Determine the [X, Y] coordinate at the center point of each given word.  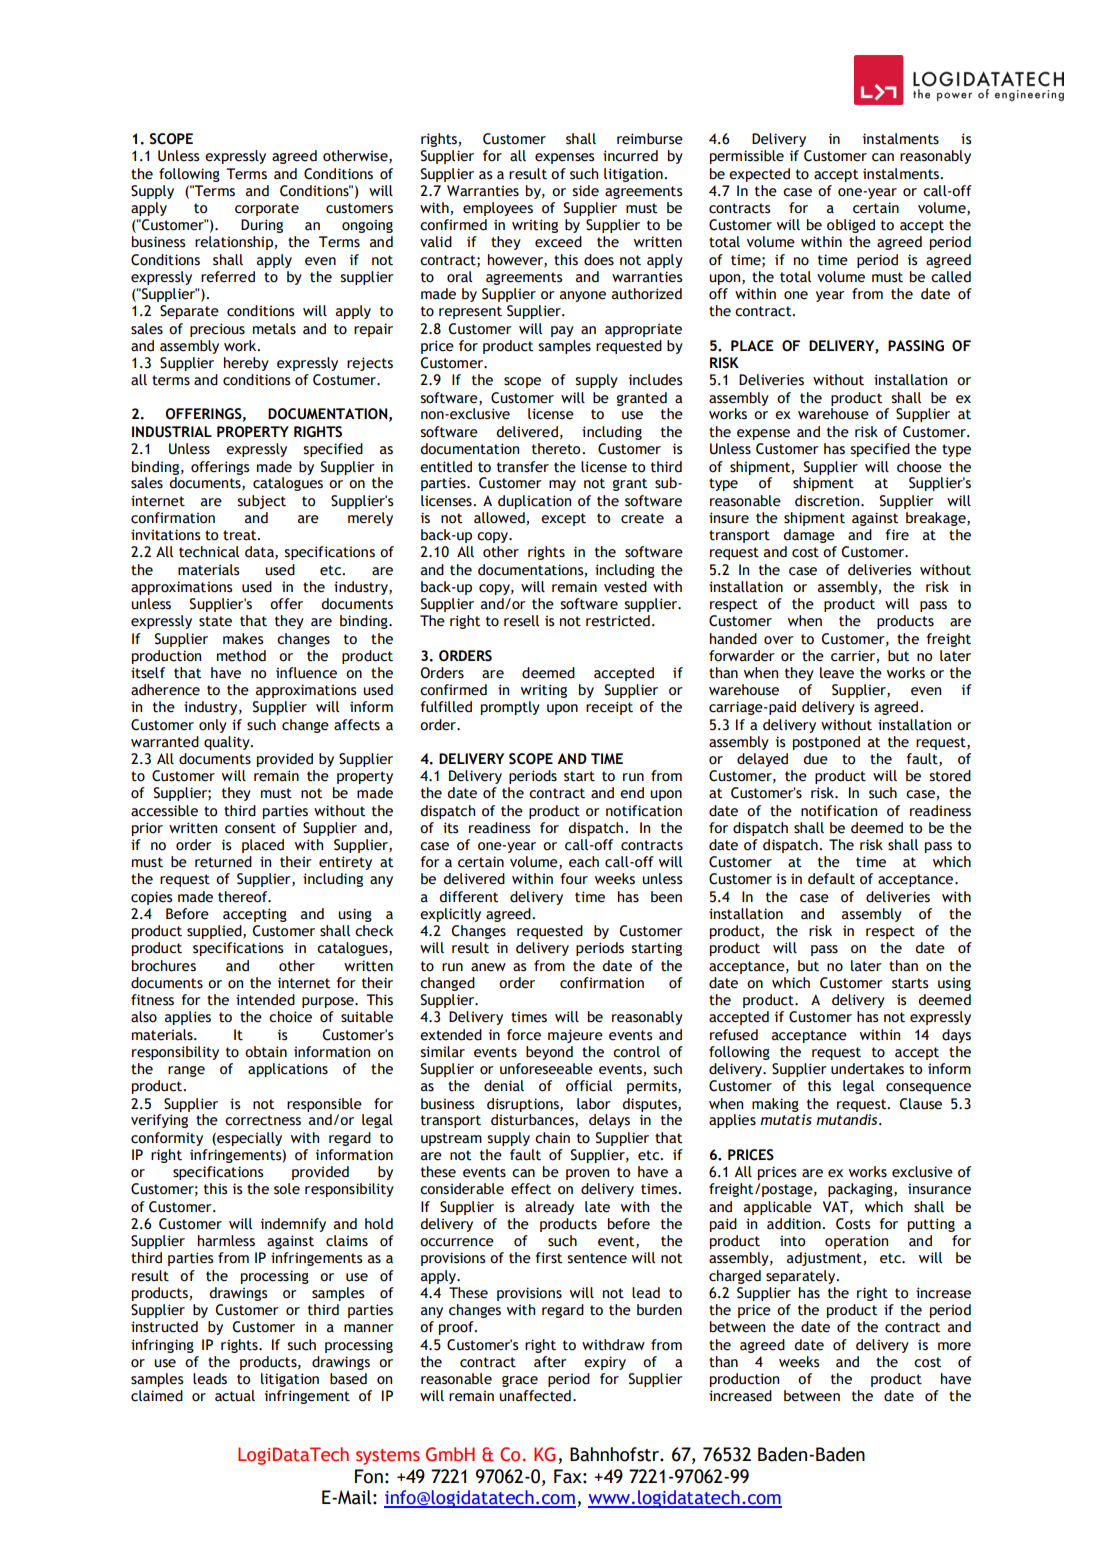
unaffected [535, 1396]
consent [250, 828]
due [815, 759]
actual [235, 1396]
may [562, 485]
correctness [263, 1120]
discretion [828, 501]
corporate [267, 209]
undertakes [867, 1069]
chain [552, 1138]
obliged [851, 226]
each [584, 862]
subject [261, 502]
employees [498, 209]
